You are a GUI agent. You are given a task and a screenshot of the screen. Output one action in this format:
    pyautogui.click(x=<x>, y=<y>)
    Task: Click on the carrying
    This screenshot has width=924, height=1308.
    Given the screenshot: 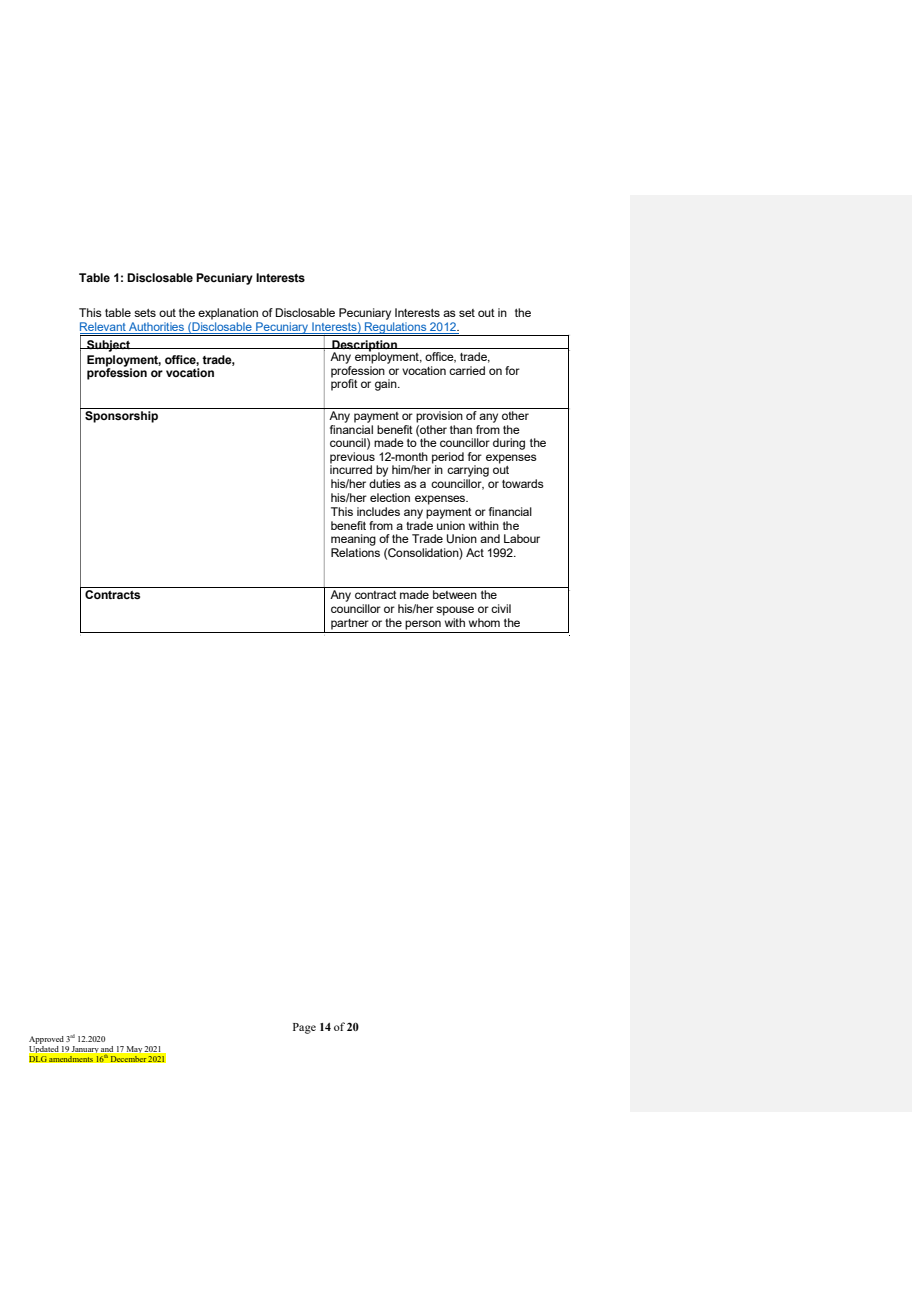 What is the action you would take?
    pyautogui.click(x=468, y=471)
